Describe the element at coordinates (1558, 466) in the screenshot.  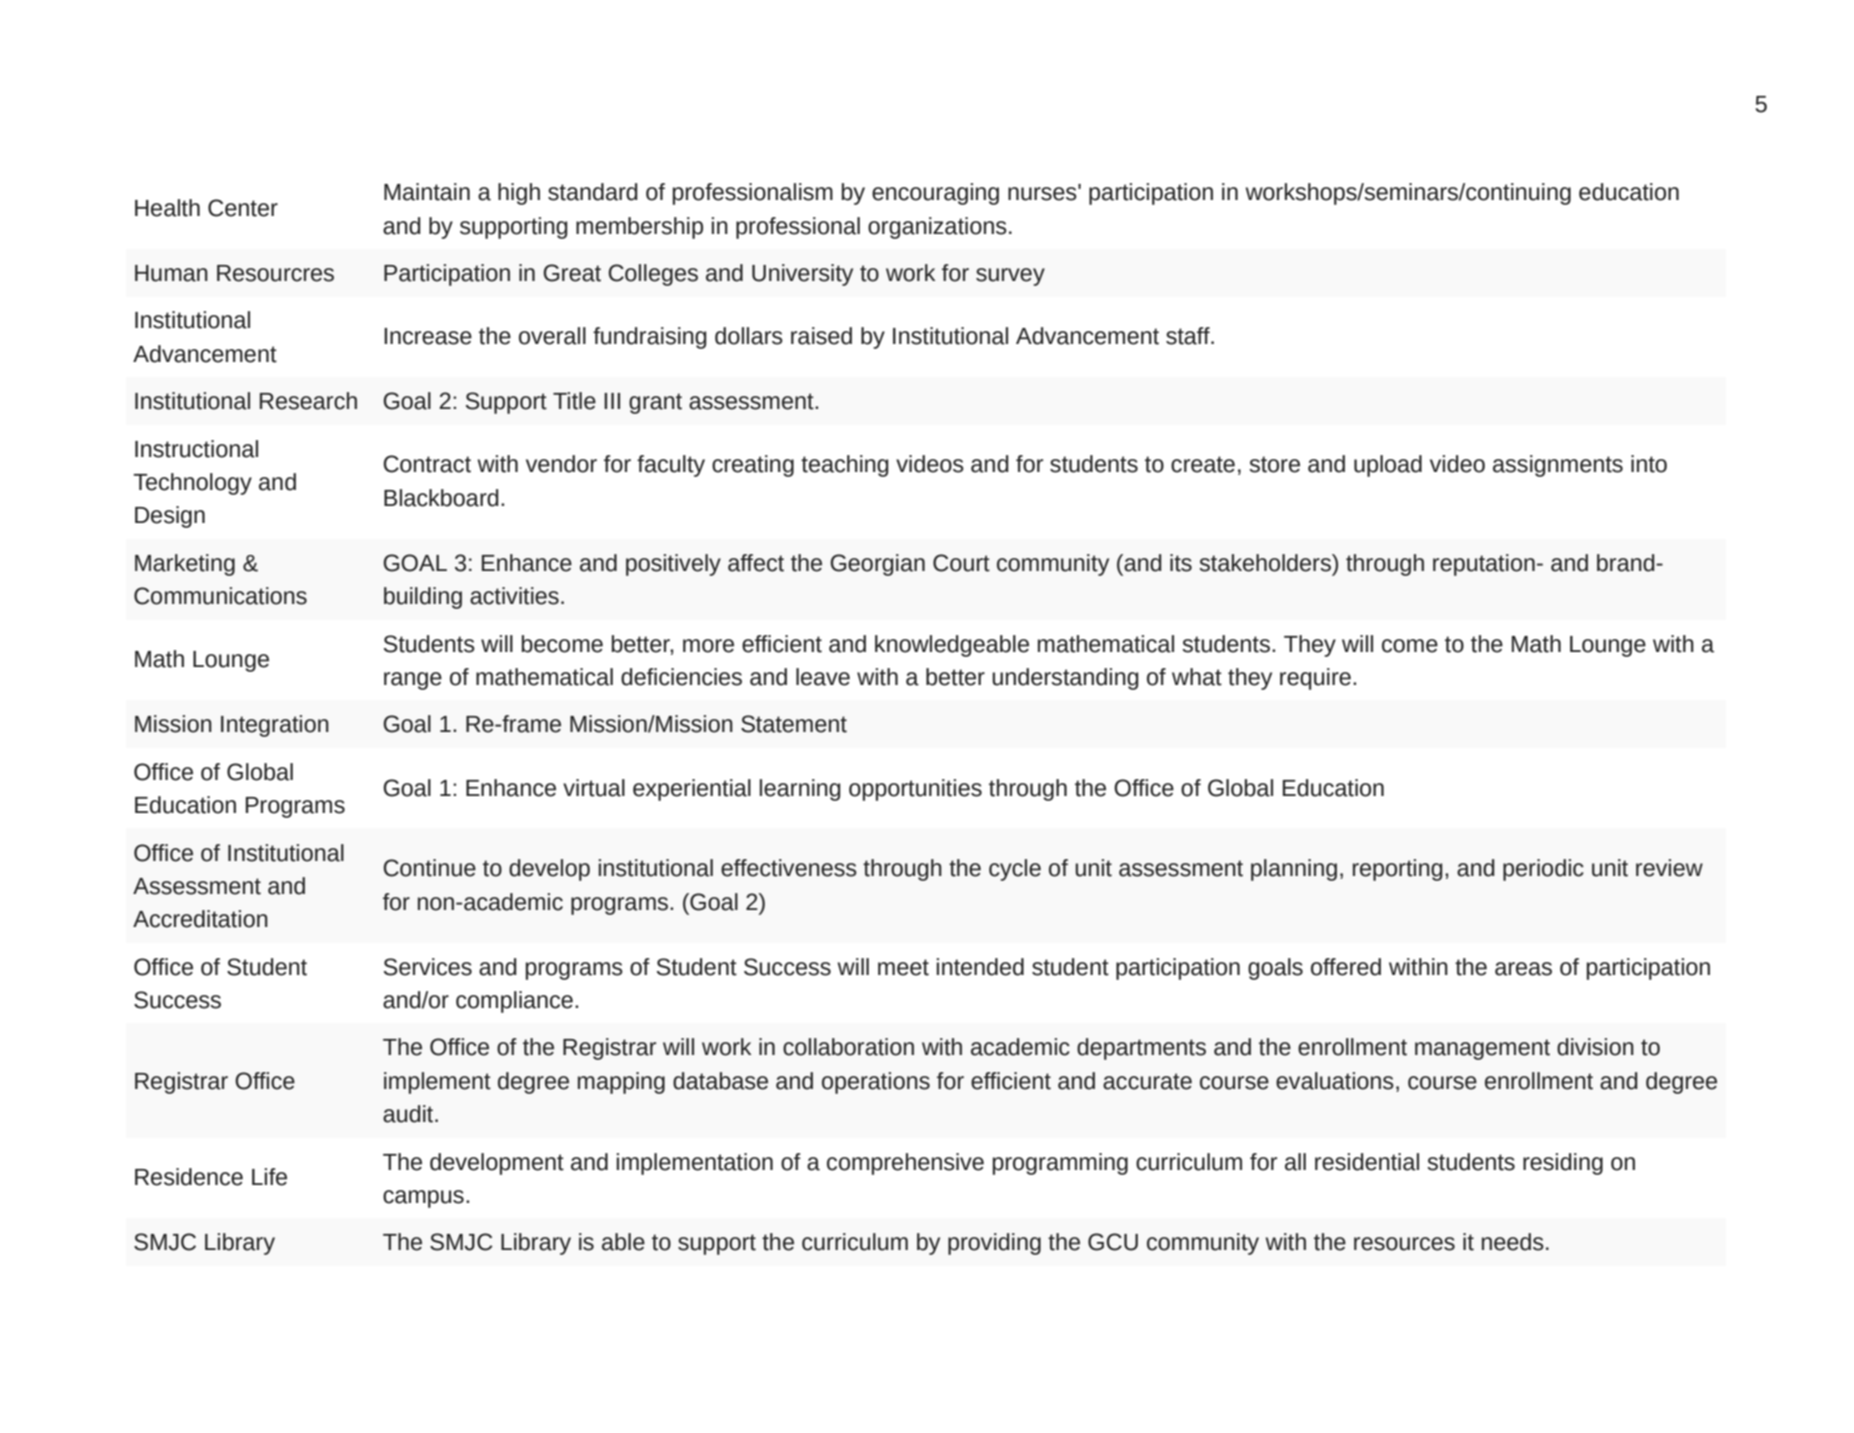
I see `assignments` at that location.
